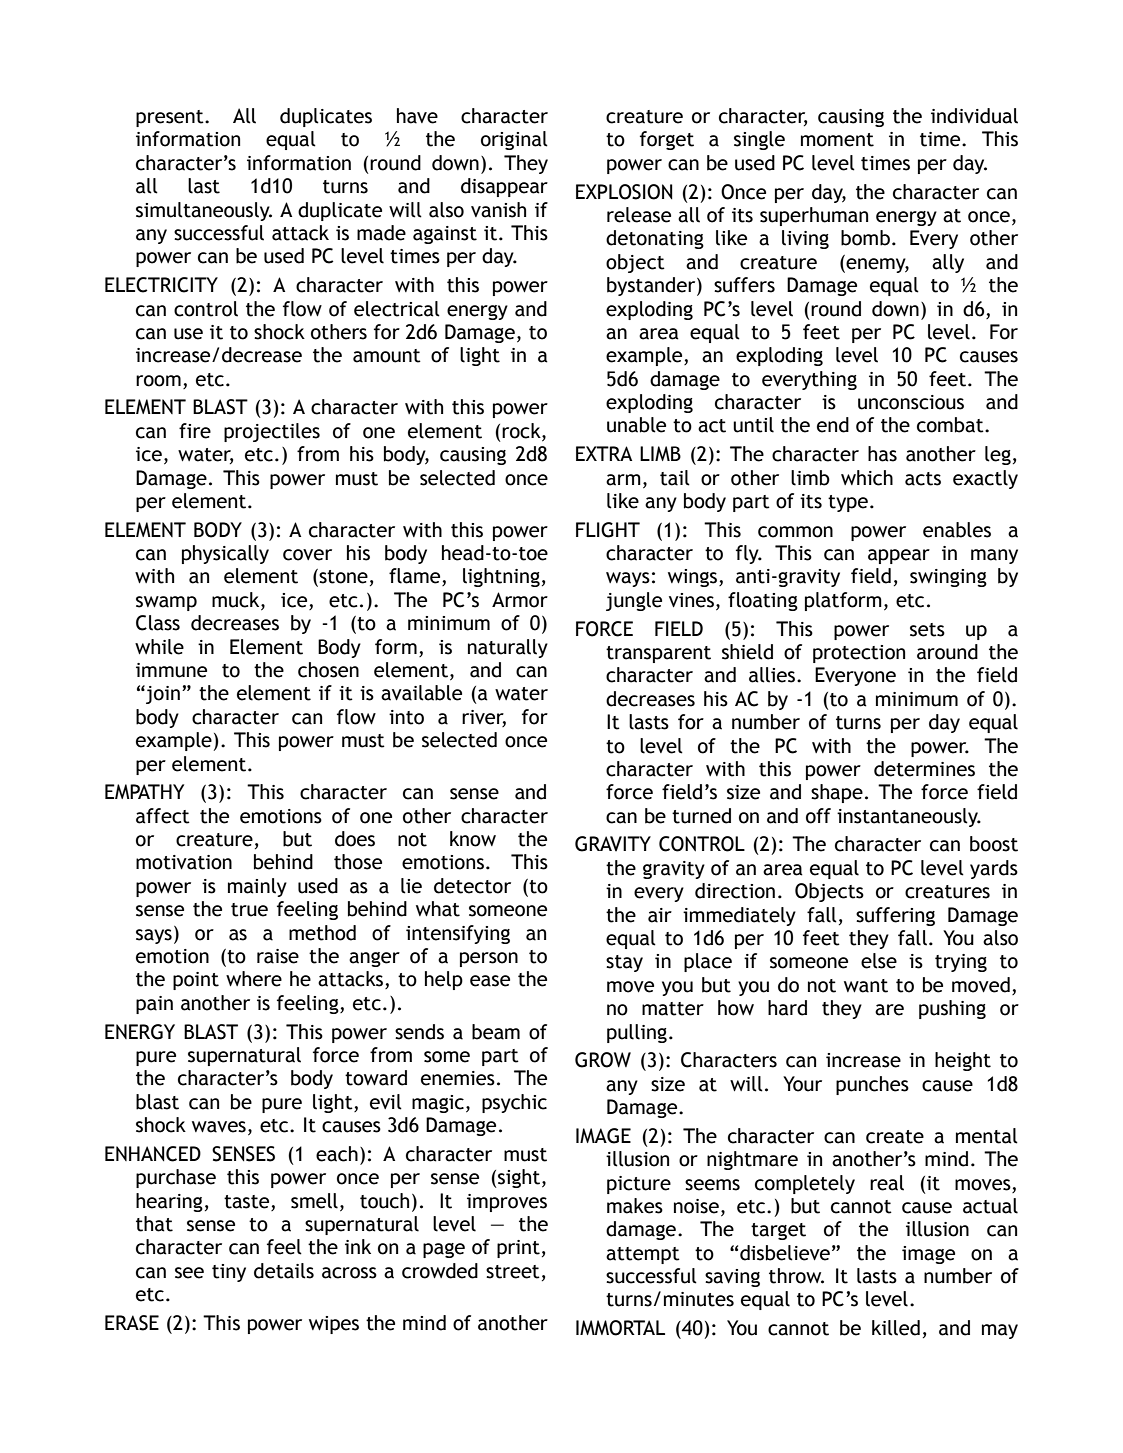  I want to click on present, so click(171, 118).
